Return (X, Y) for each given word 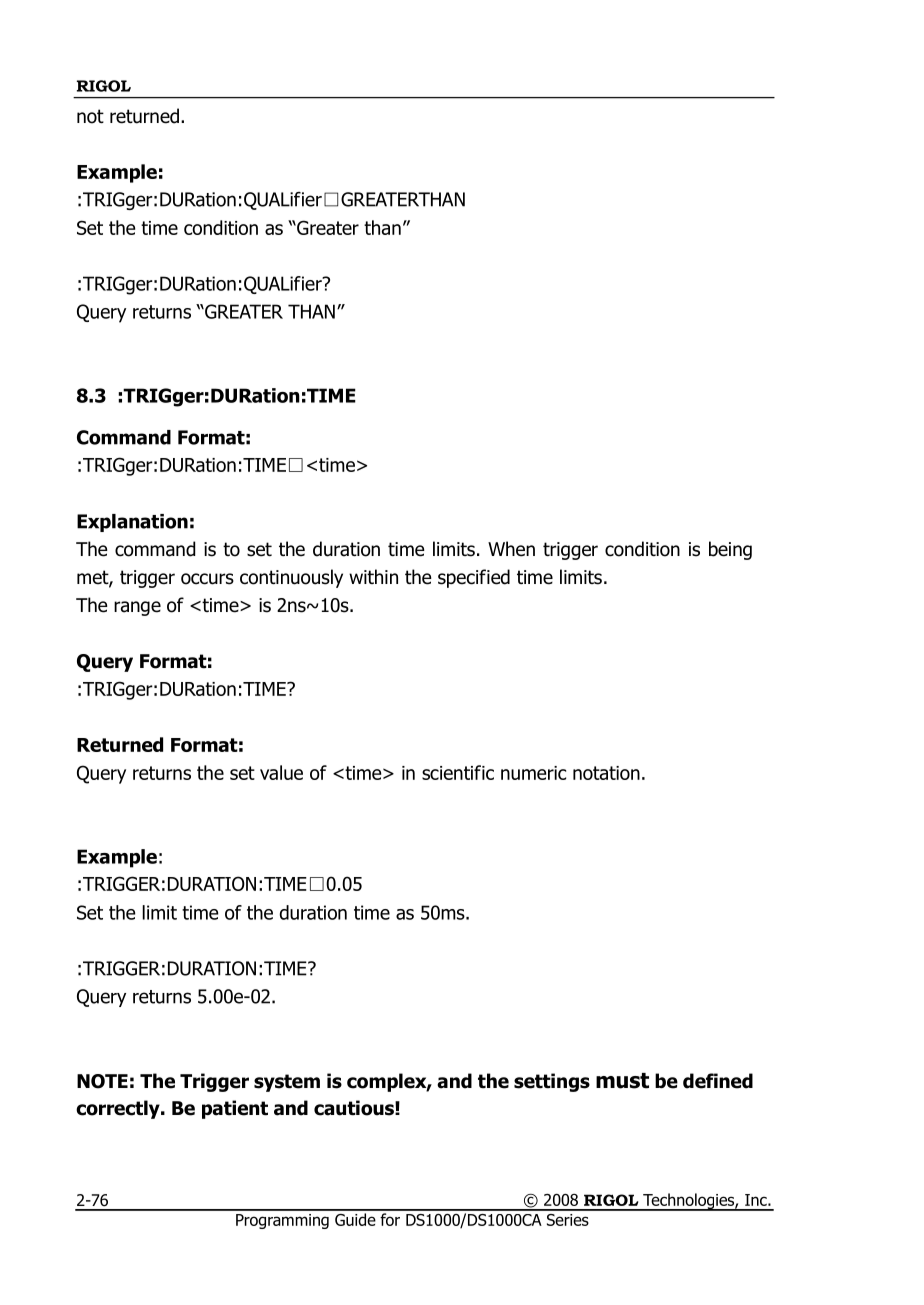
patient (235, 1109)
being (730, 550)
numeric (533, 773)
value (281, 772)
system (287, 1083)
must (622, 1081)
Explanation (132, 523)
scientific (458, 772)
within (373, 576)
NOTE (102, 1081)
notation (606, 773)
